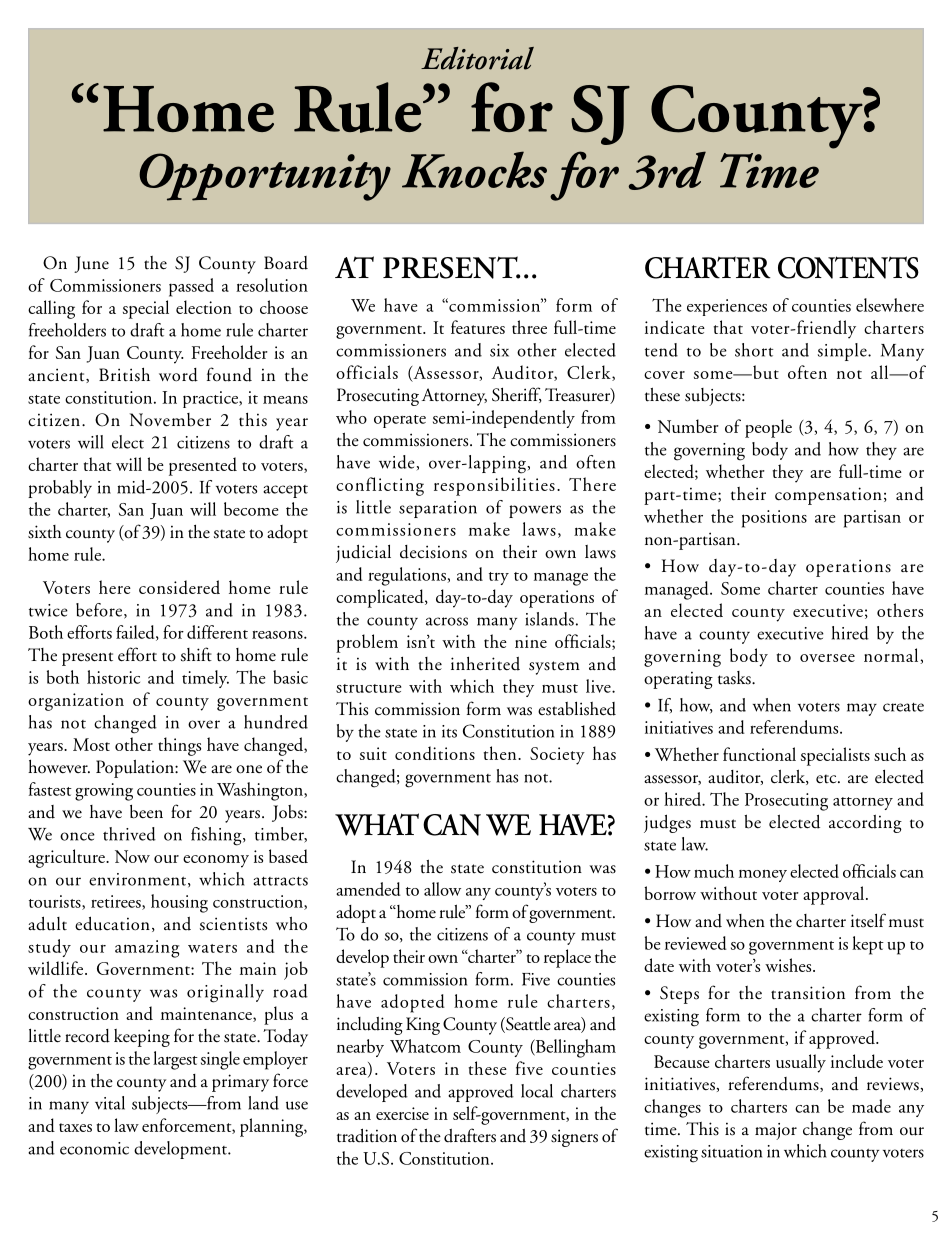  I want to click on Population, so click(136, 768).
